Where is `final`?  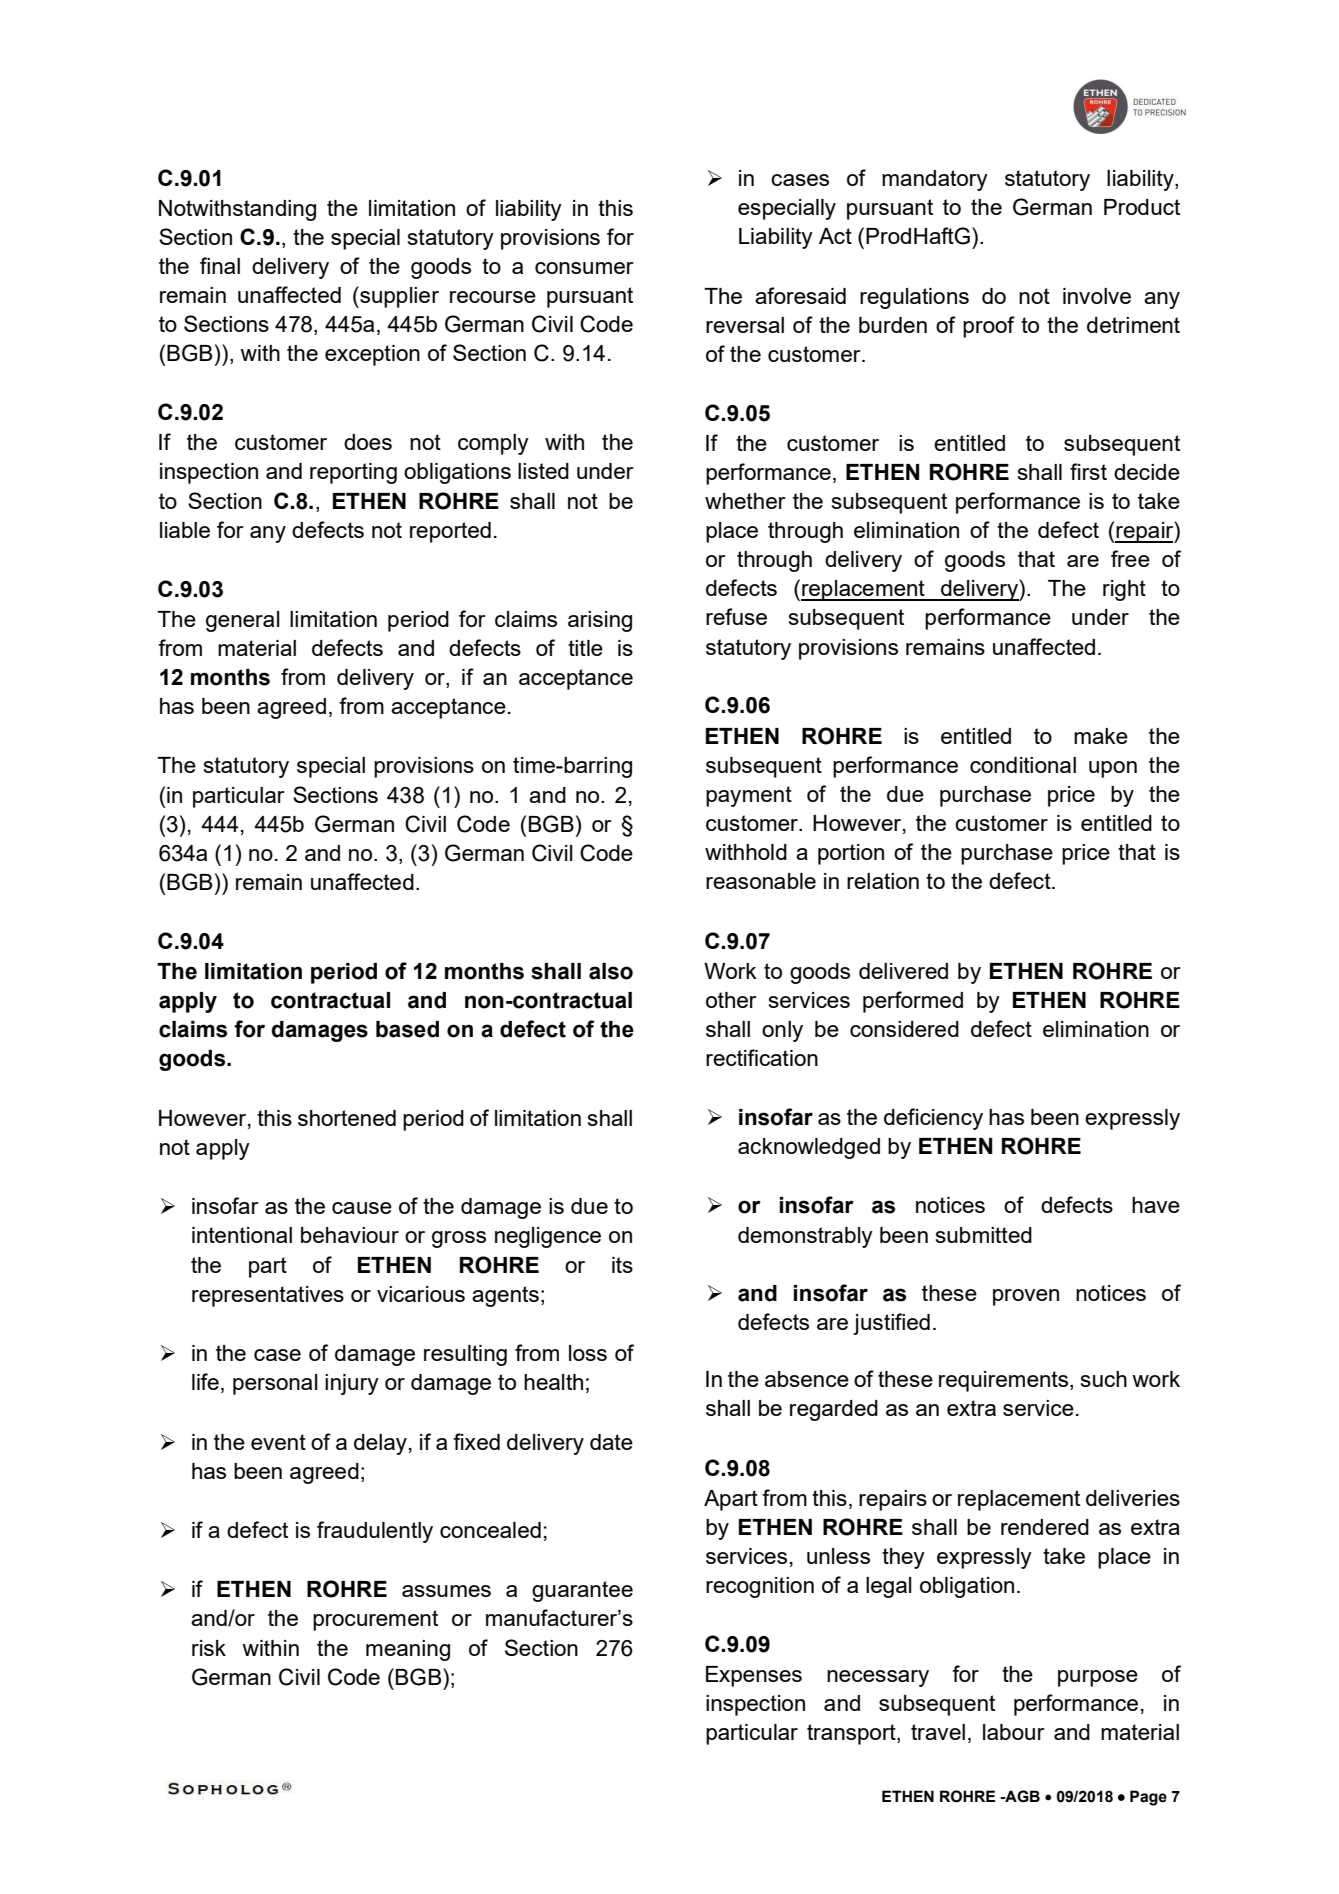
final is located at coordinates (220, 265).
